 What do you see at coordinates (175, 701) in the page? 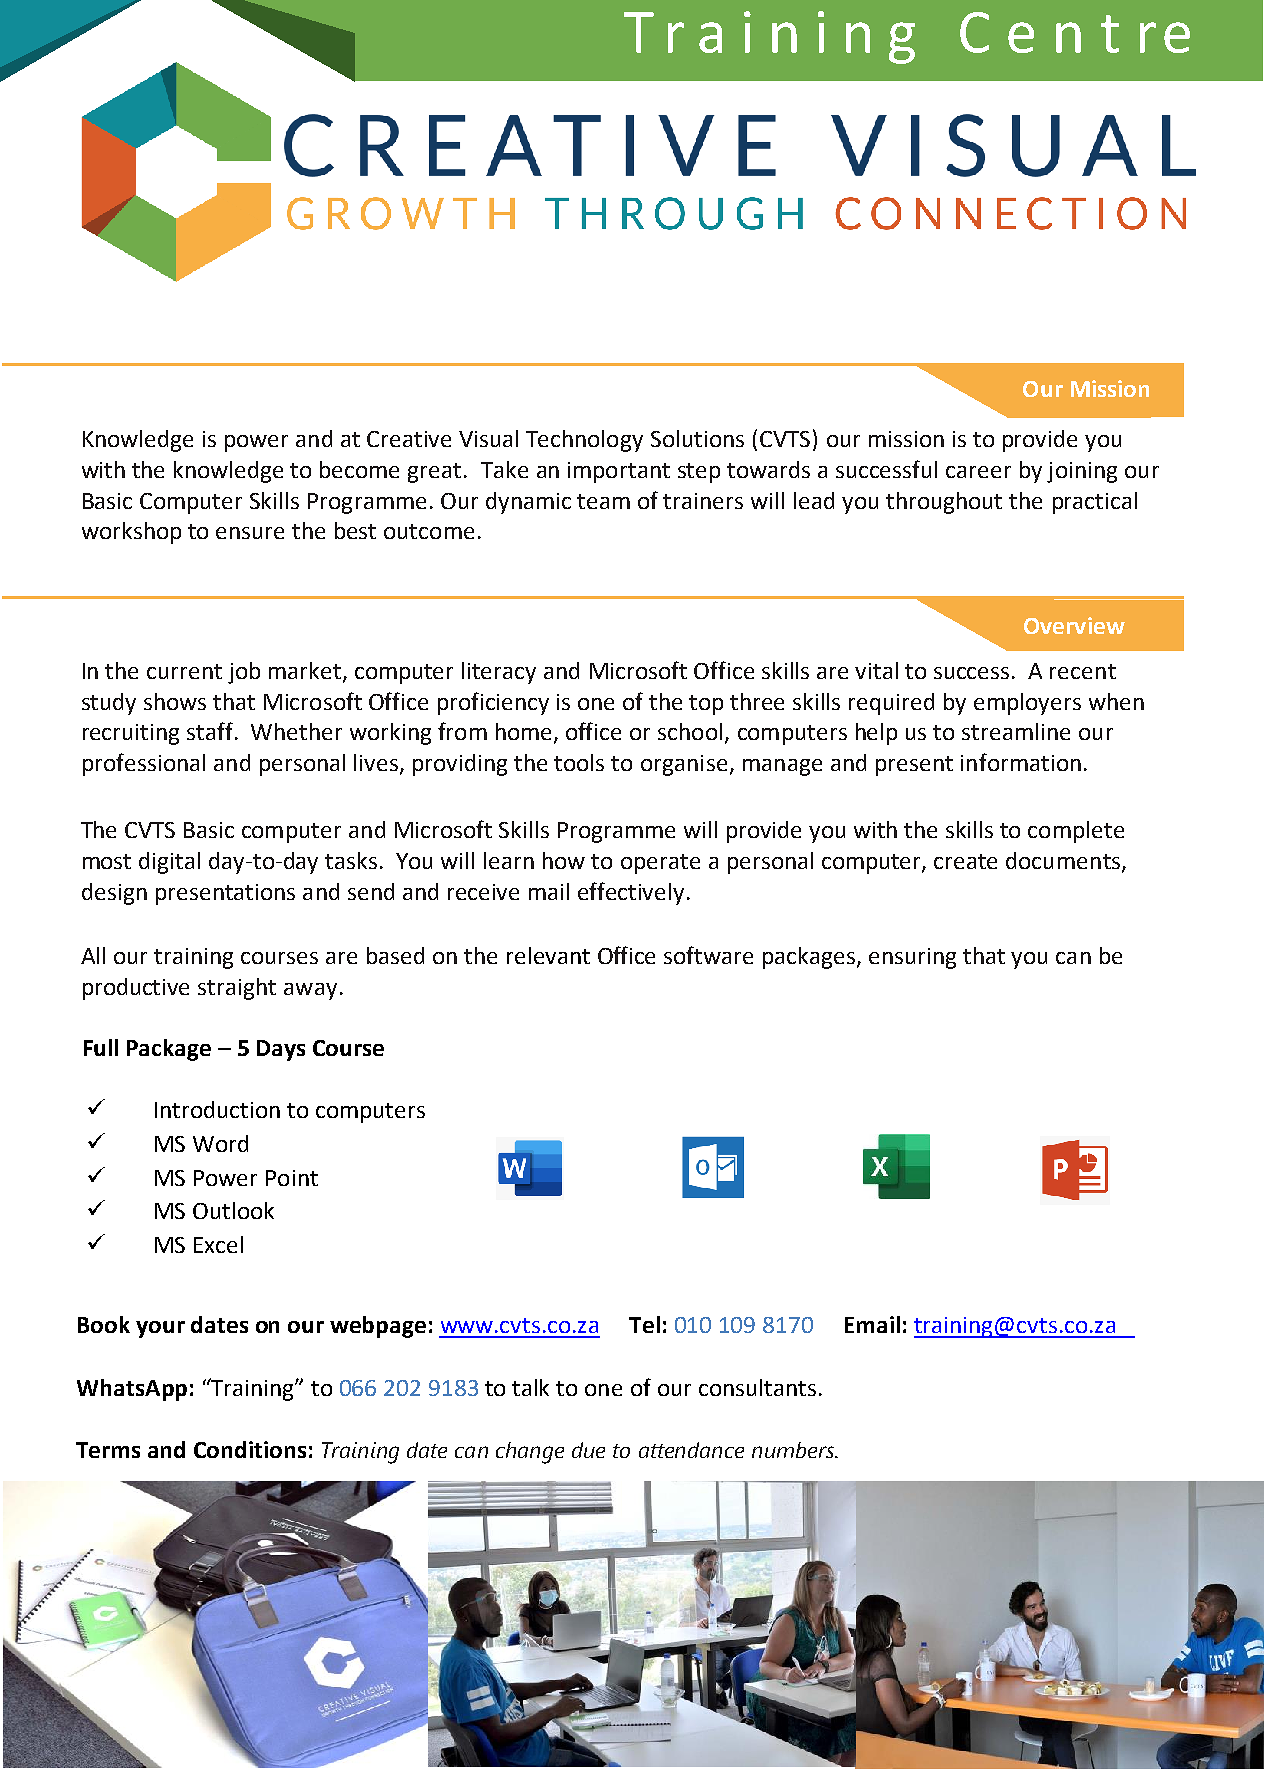
I see `shows` at bounding box center [175, 701].
